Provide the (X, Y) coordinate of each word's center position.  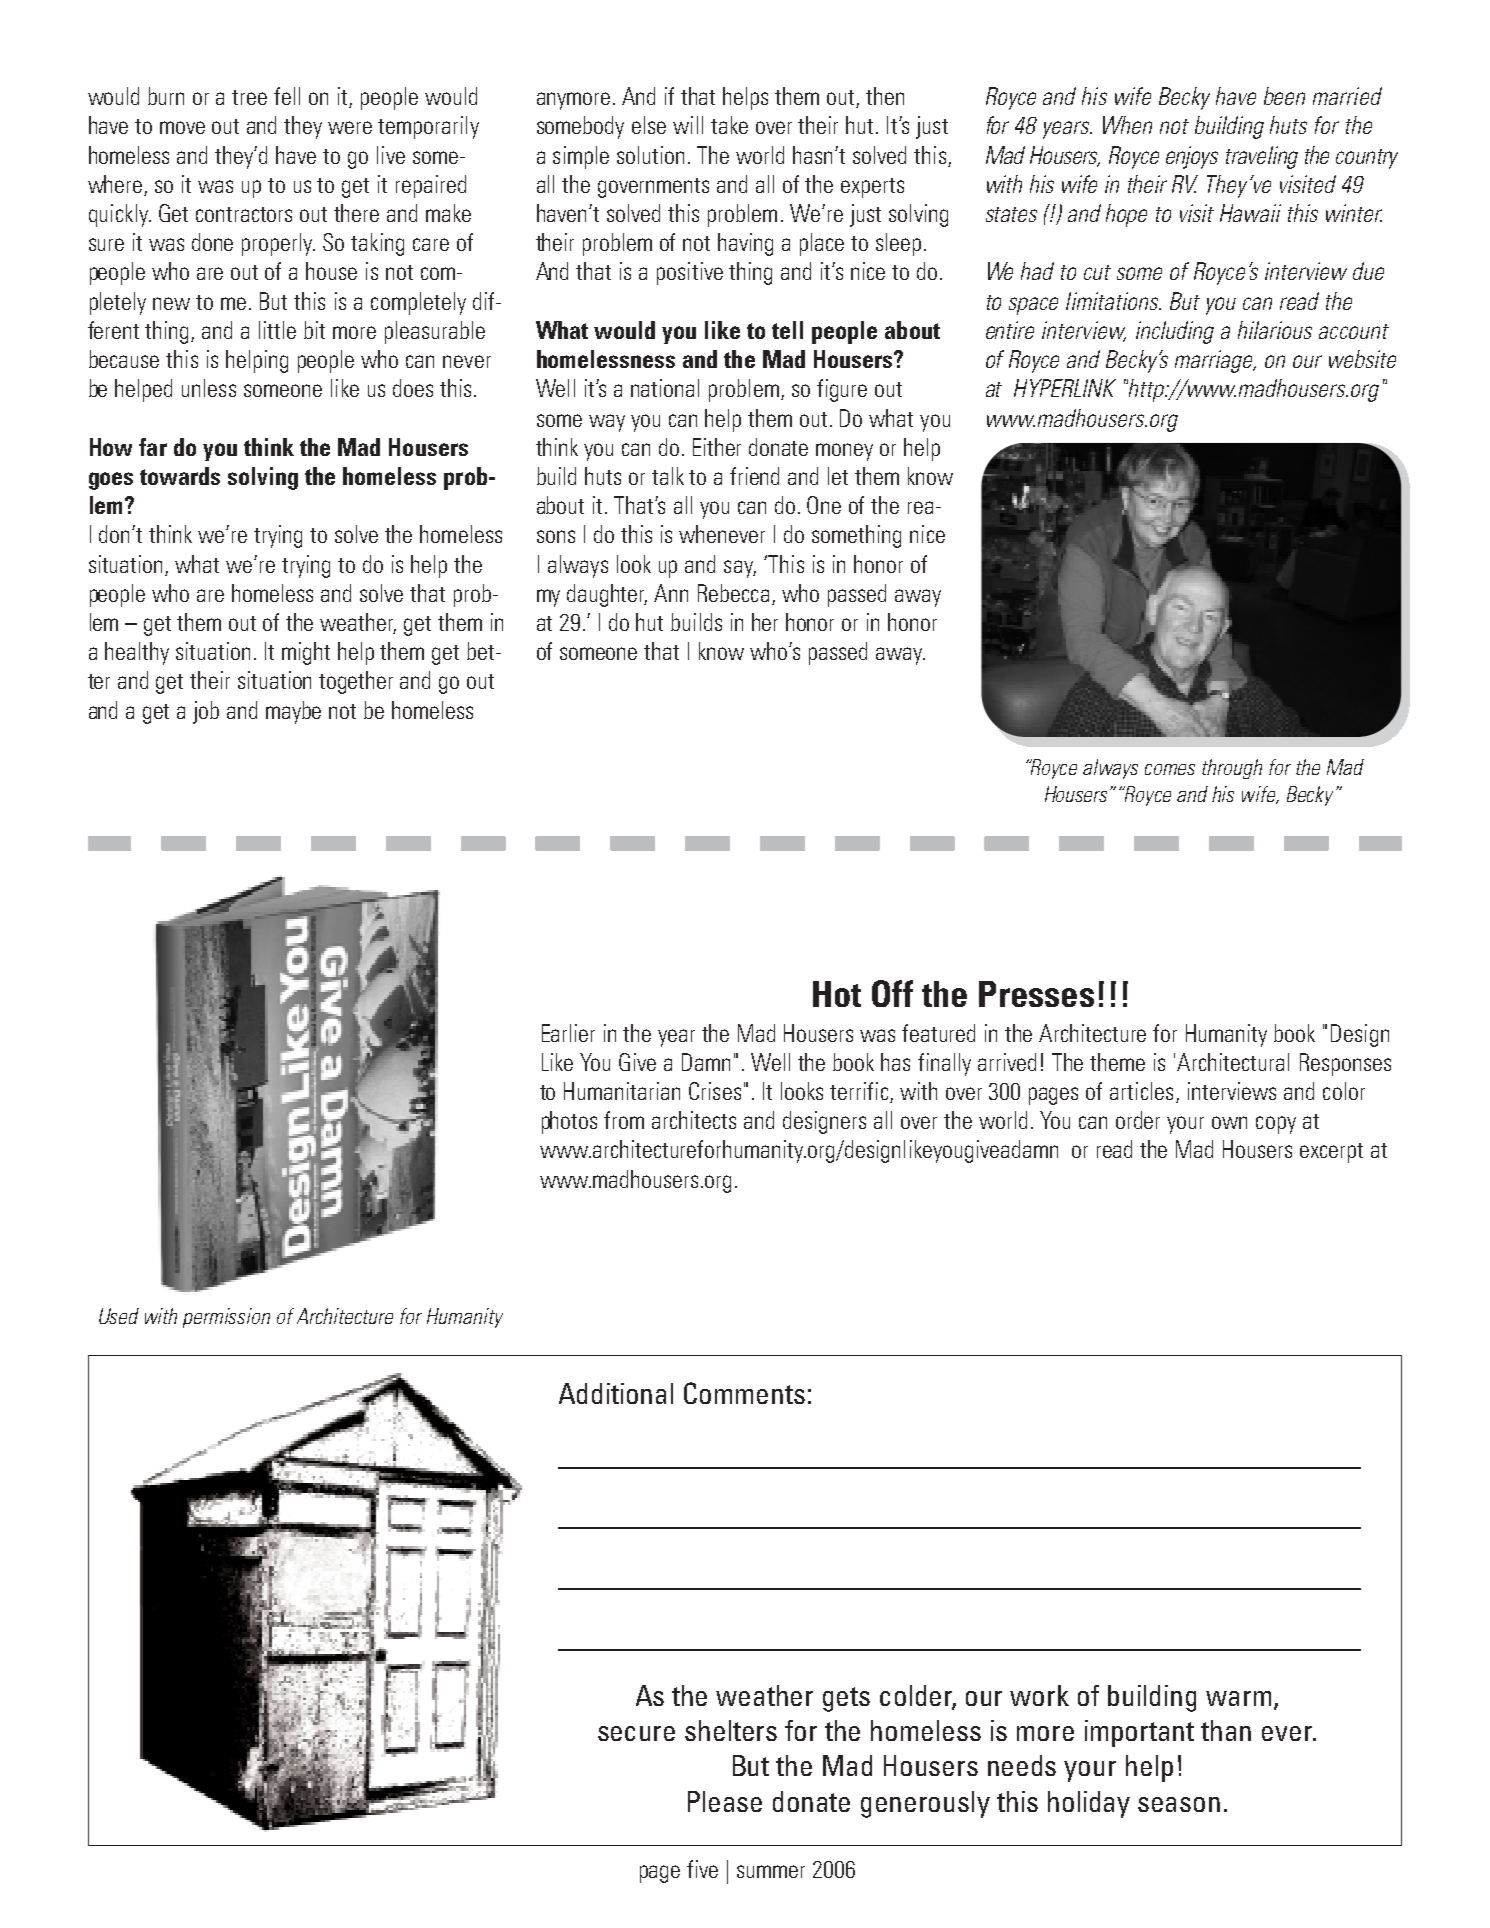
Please (725, 1801)
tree (249, 97)
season (1179, 1804)
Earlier (568, 1033)
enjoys (1192, 157)
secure (636, 1733)
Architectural (1233, 1062)
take (729, 125)
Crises (715, 1091)
